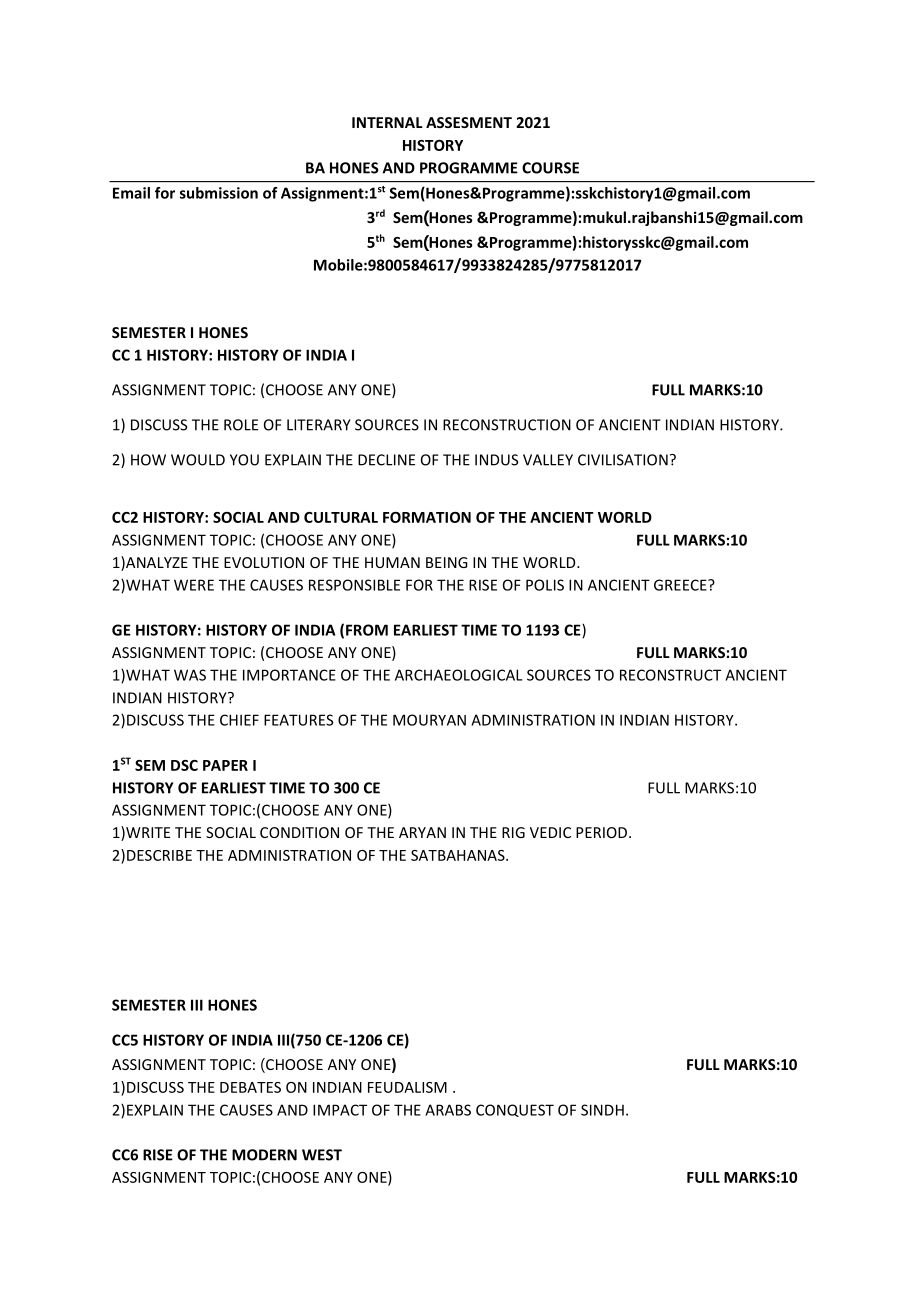 The image size is (924, 1308). What do you see at coordinates (250, 1087) in the screenshot?
I see `DEBATES` at bounding box center [250, 1087].
